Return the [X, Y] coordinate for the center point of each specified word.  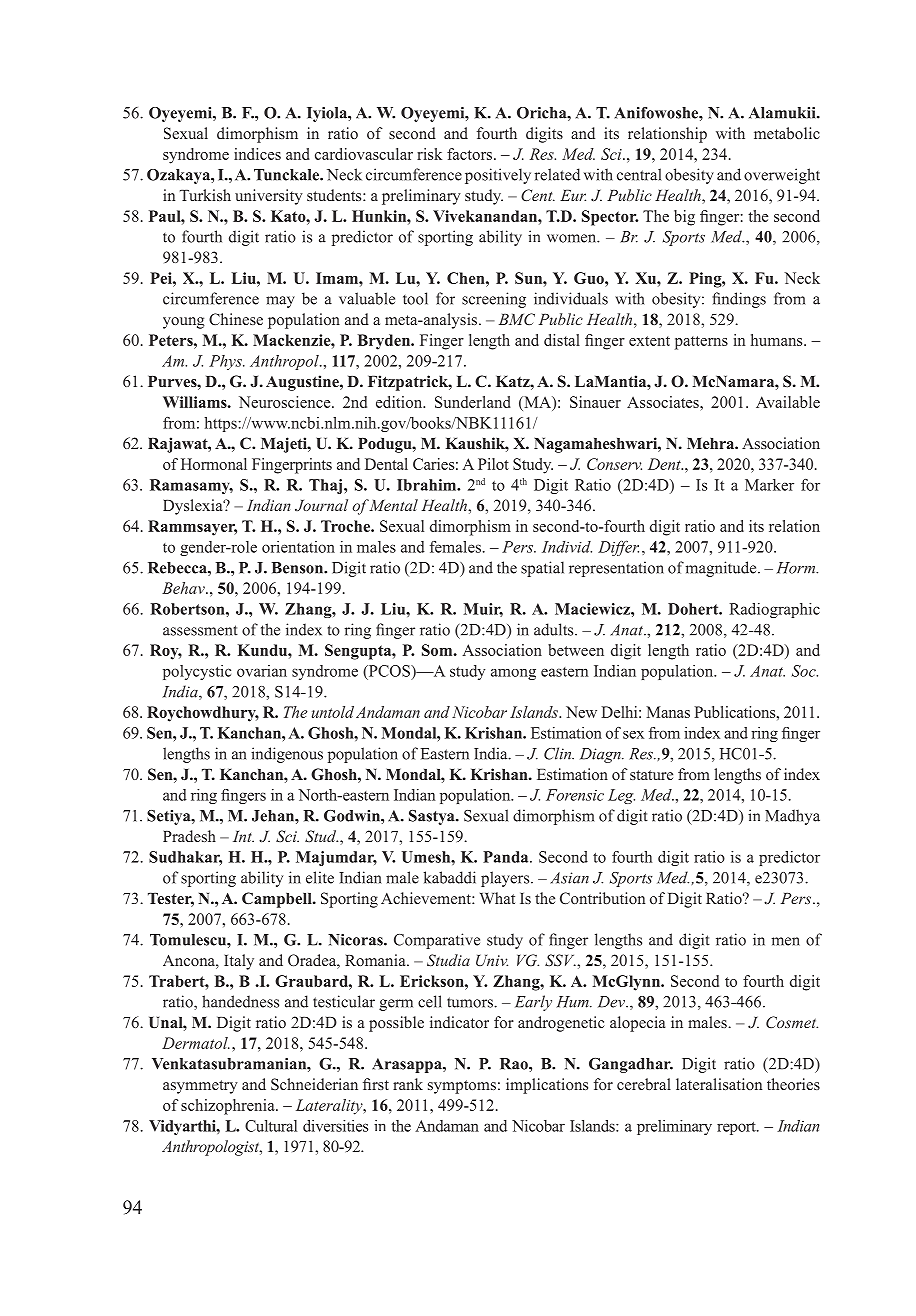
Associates [664, 402]
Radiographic [774, 610]
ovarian [262, 671]
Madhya [792, 817]
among [513, 674]
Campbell [278, 900]
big [684, 218]
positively [498, 176]
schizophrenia [229, 1107]
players [506, 879]
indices [257, 154]
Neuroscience [286, 402]
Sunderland [473, 402]
